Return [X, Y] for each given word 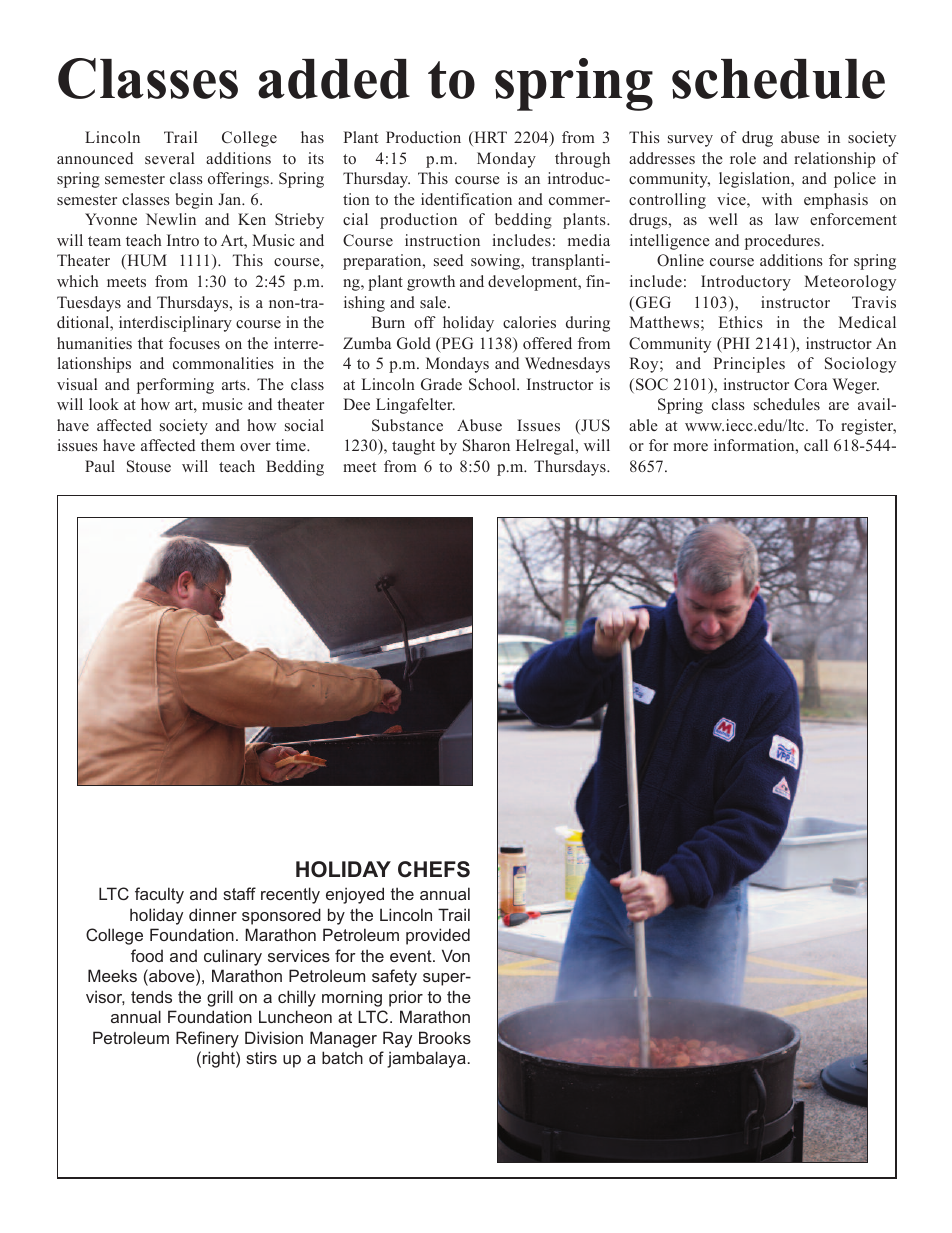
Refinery [207, 1039]
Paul [100, 466]
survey [690, 141]
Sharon [486, 445]
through [582, 160]
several [169, 158]
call [816, 445]
